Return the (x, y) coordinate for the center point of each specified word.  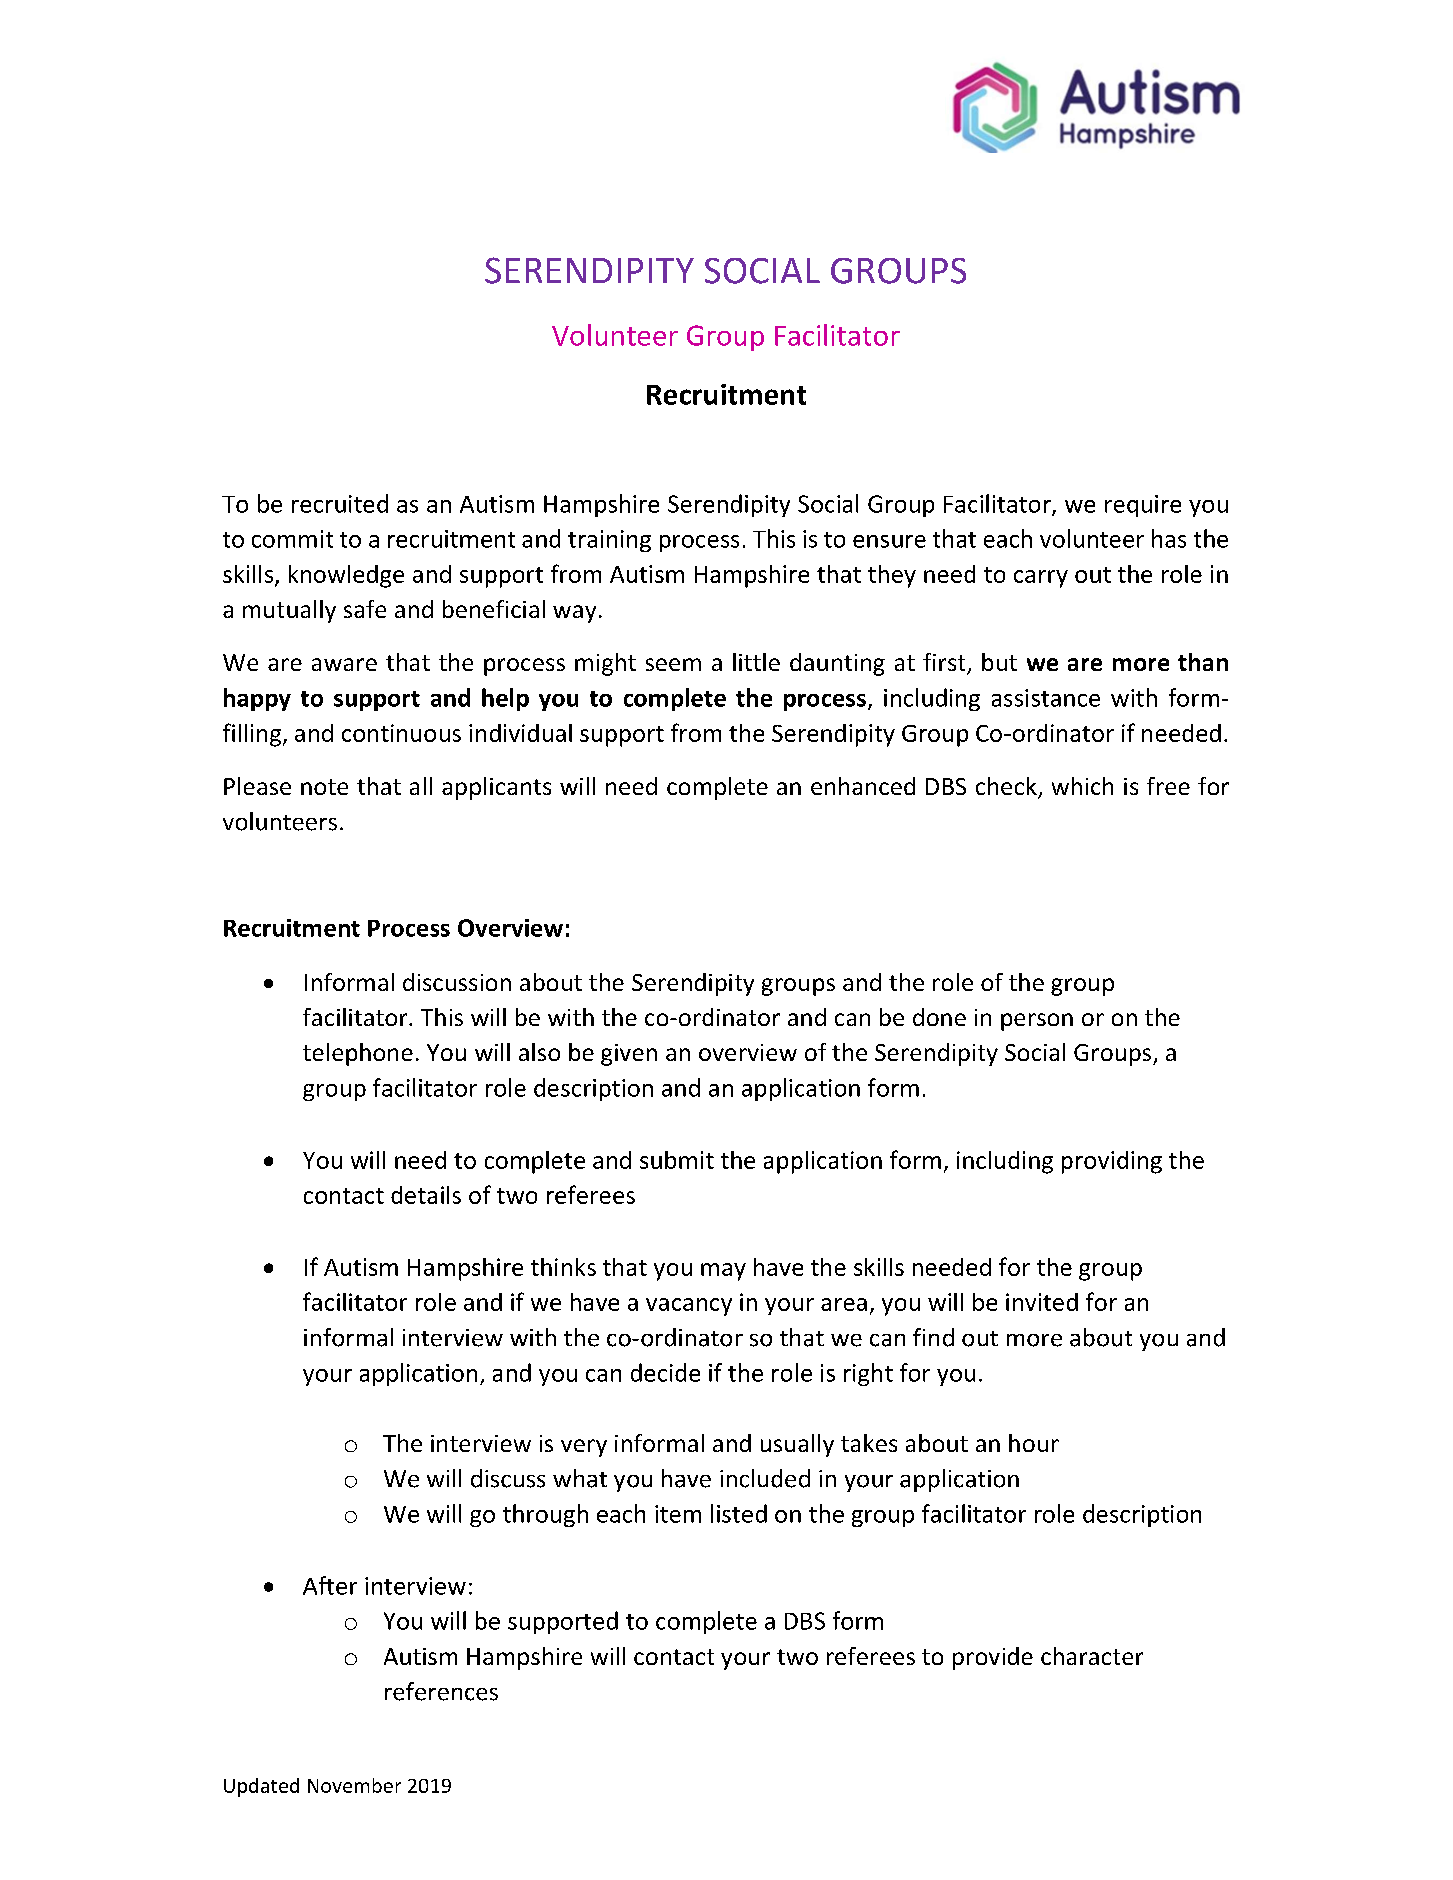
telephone (358, 1054)
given (629, 1055)
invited (1042, 1302)
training (609, 541)
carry (1041, 579)
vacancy (689, 1307)
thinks (563, 1267)
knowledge (346, 576)
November (354, 1785)
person (1037, 1022)
